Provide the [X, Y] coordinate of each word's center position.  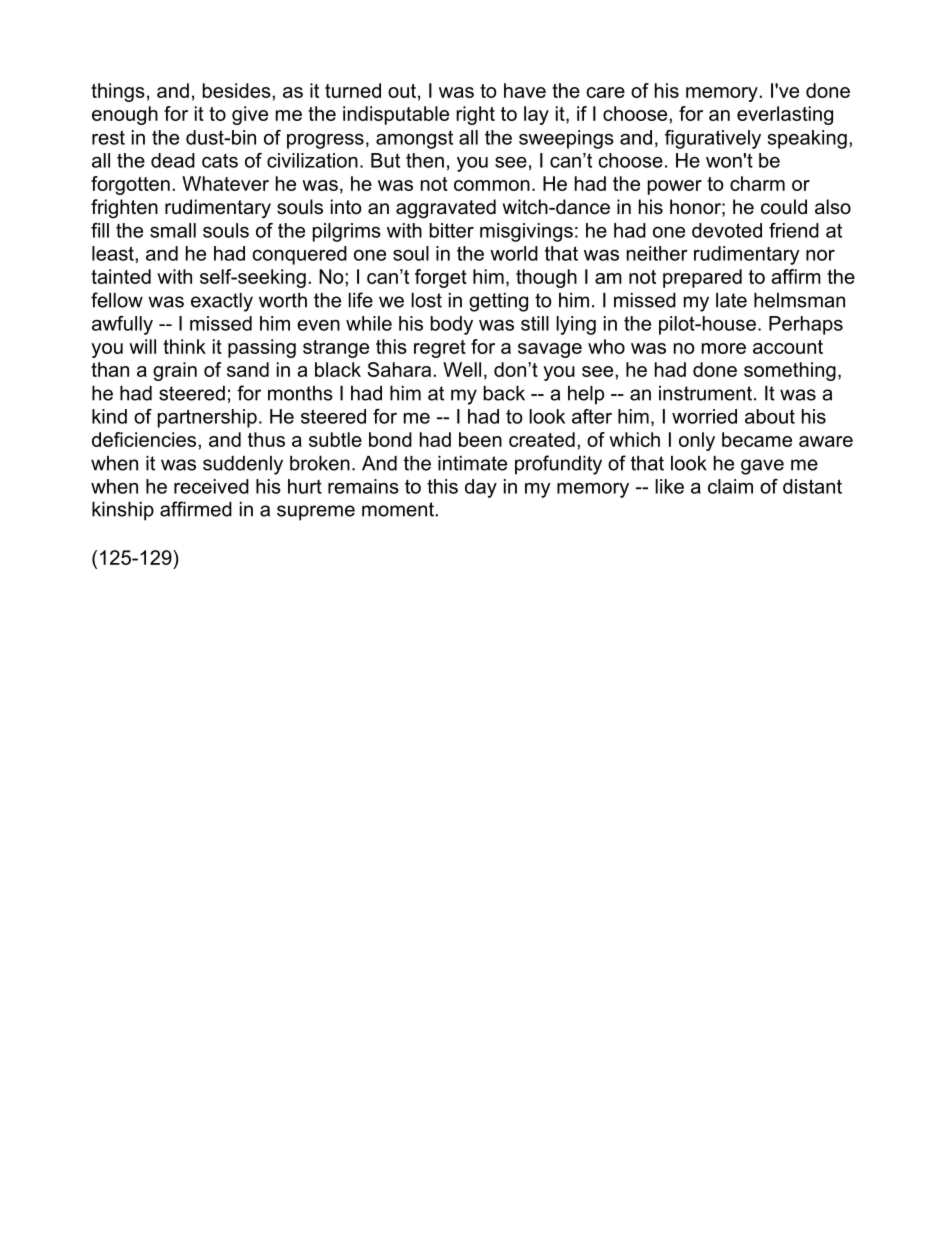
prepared [702, 278]
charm [757, 183]
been [480, 439]
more [724, 348]
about [770, 416]
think [184, 346]
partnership [207, 418]
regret [440, 349]
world [514, 253]
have [525, 90]
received [211, 486]
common [492, 185]
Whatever [225, 183]
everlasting [785, 115]
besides [238, 90]
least [114, 253]
